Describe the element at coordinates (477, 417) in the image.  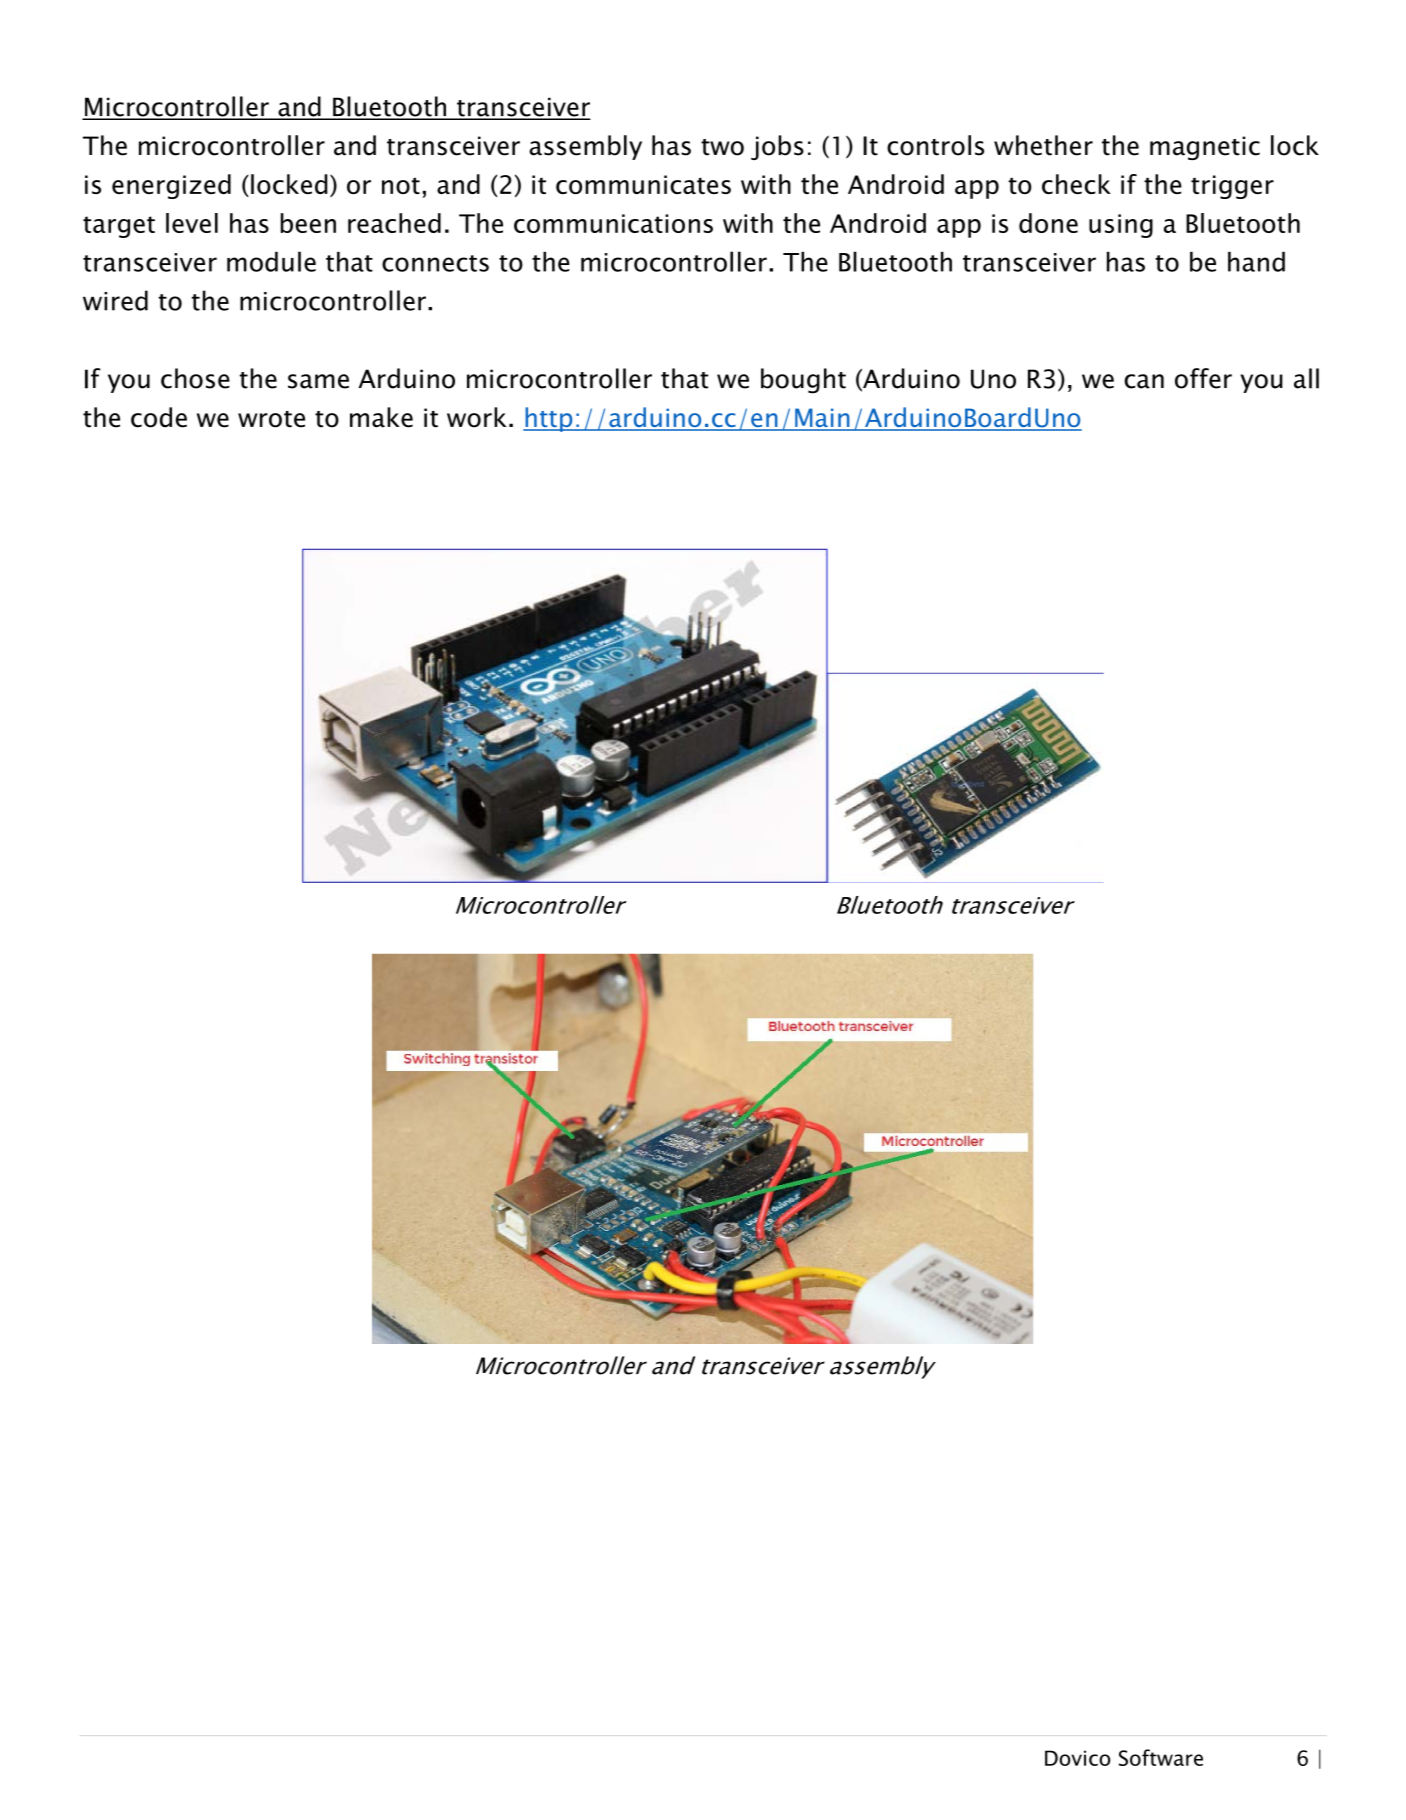
I see `work` at that location.
